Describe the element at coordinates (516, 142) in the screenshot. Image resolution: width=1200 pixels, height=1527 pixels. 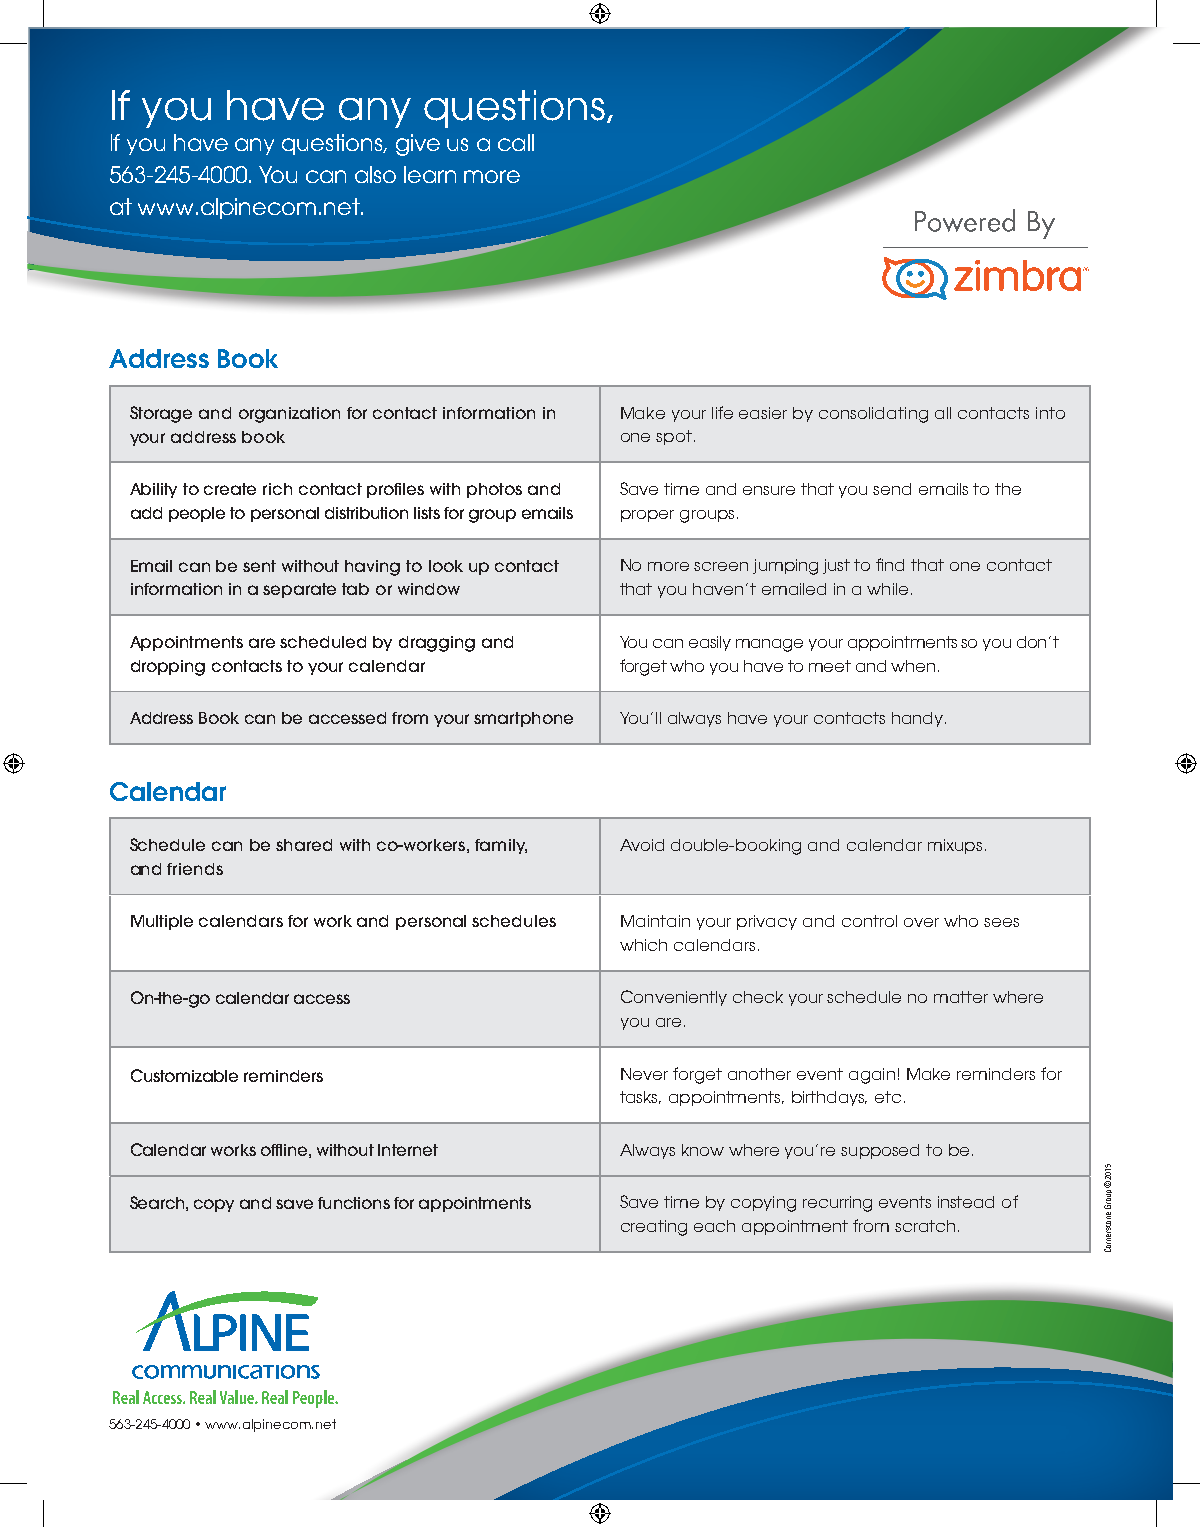
I see `call` at that location.
